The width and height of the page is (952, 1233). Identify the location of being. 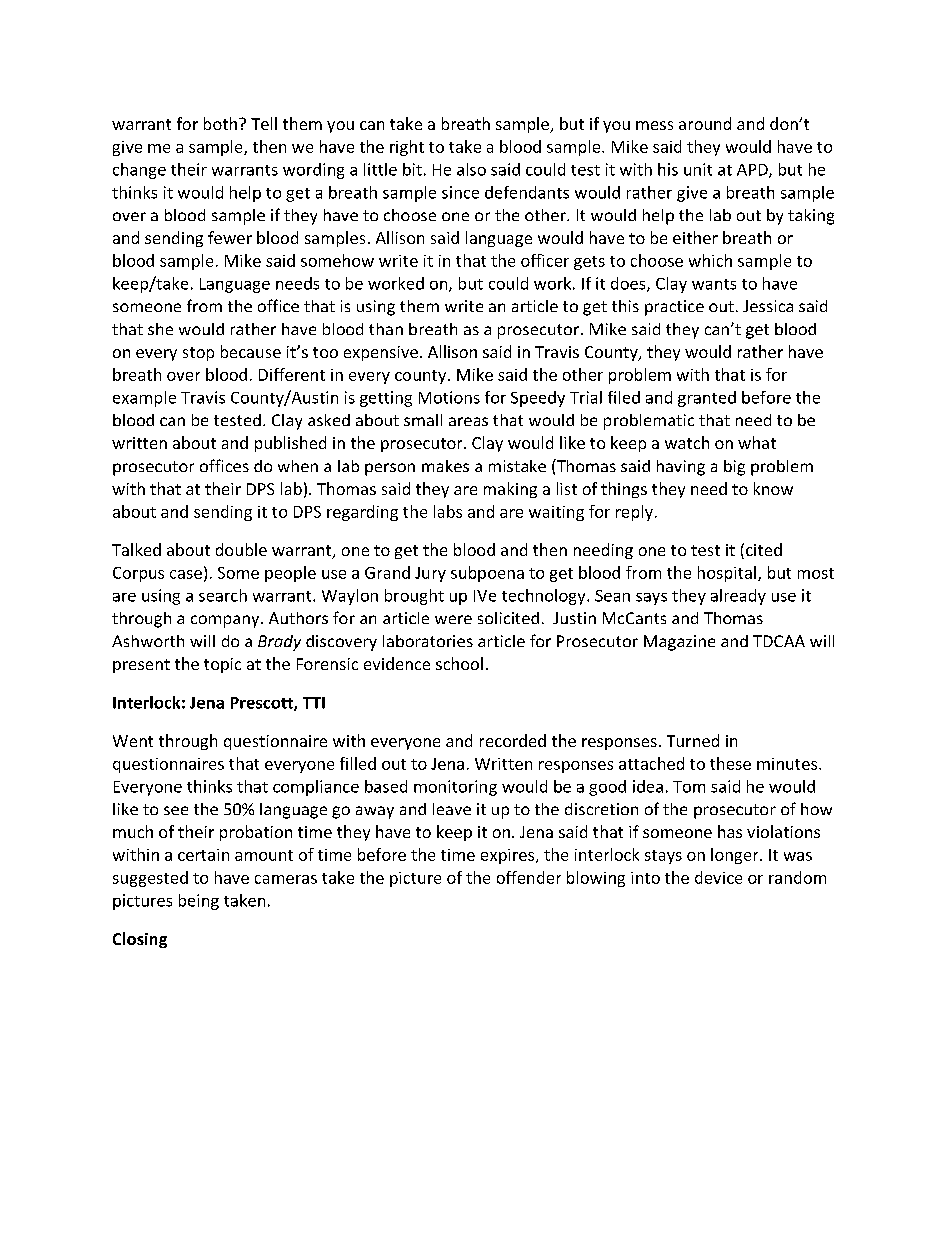
(199, 902).
